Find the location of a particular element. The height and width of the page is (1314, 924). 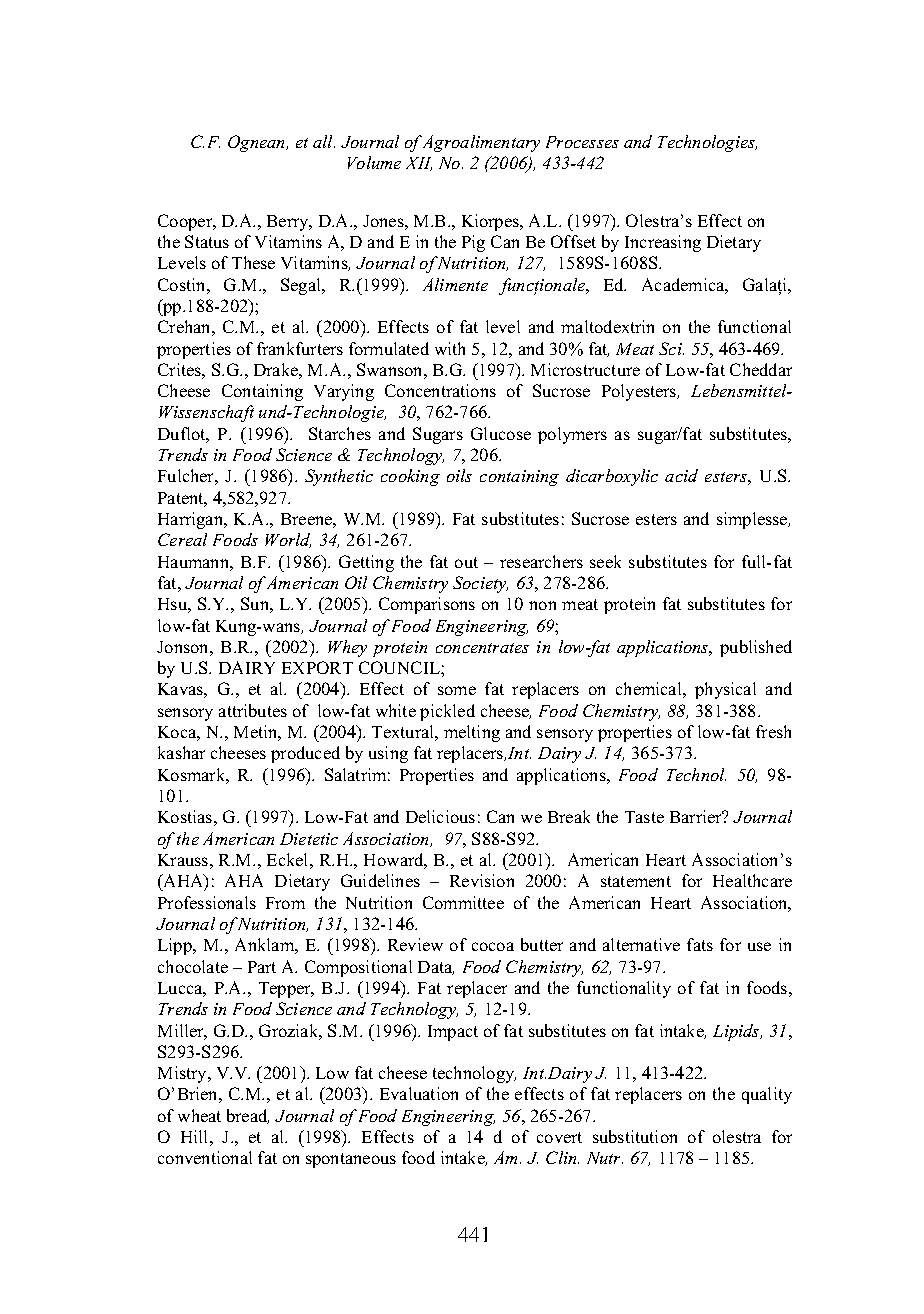

physical is located at coordinates (725, 690).
